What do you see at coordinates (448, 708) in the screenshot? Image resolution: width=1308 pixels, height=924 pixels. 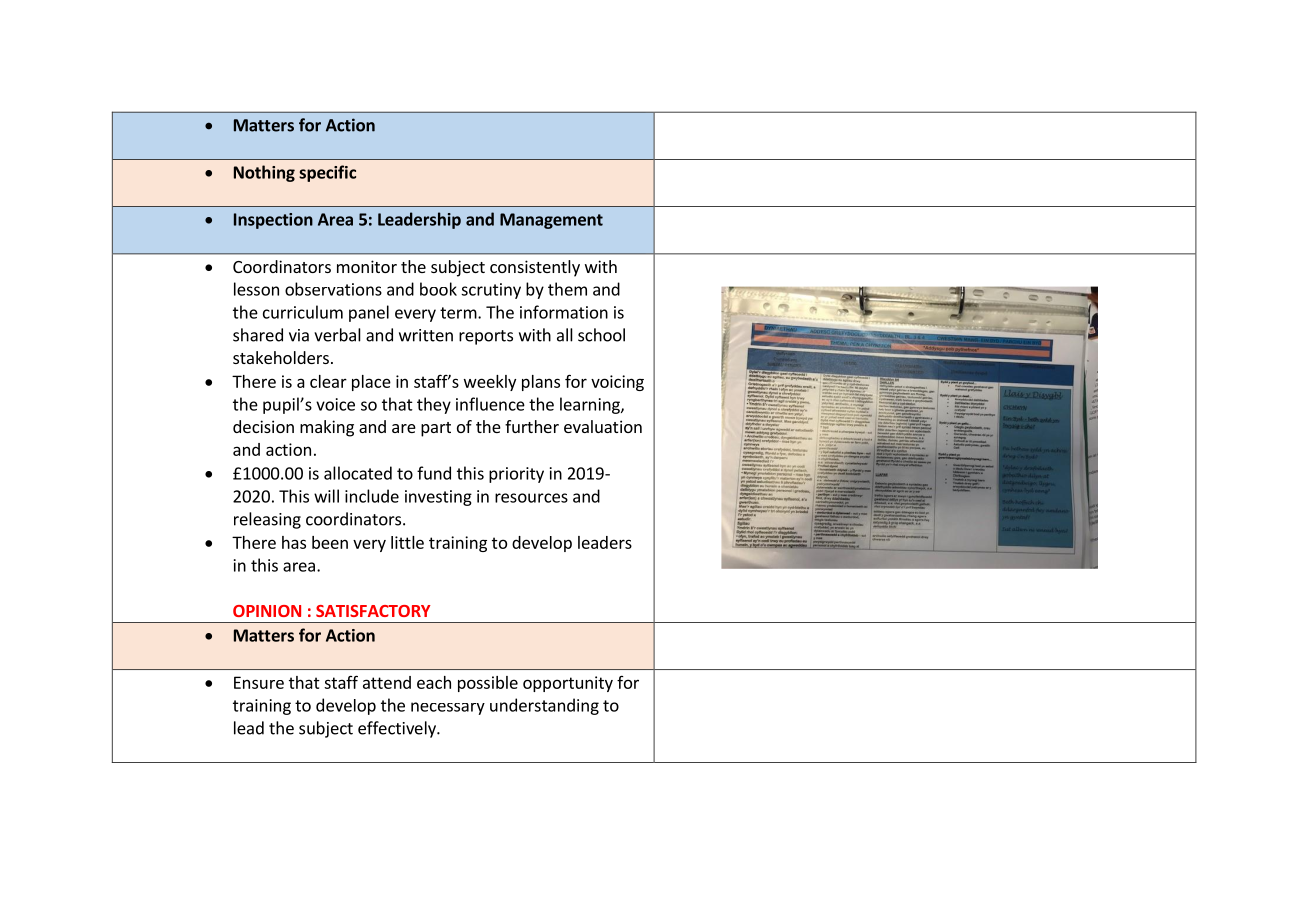 I see `necessary` at bounding box center [448, 708].
